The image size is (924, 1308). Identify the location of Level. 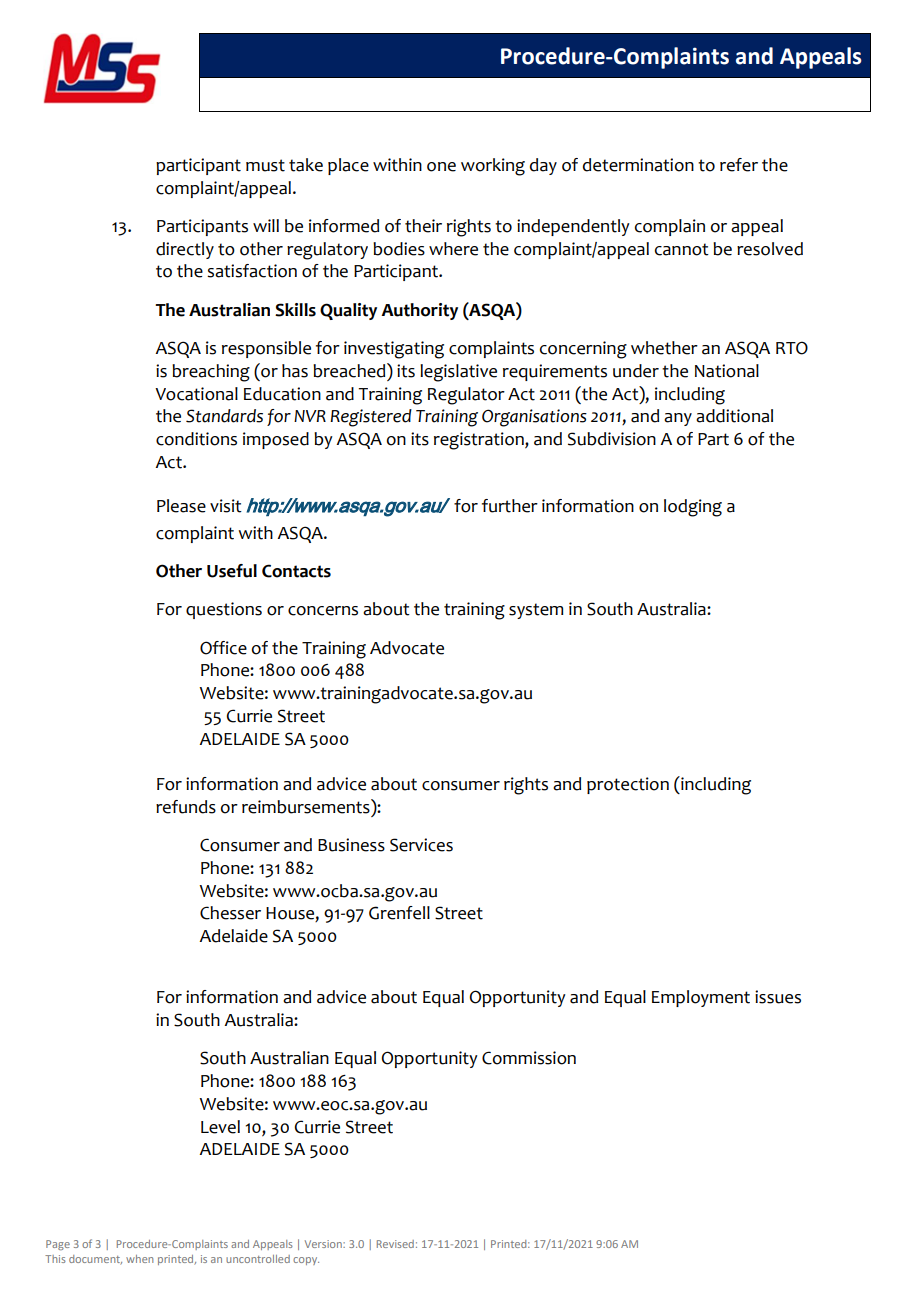
(220, 1127).
